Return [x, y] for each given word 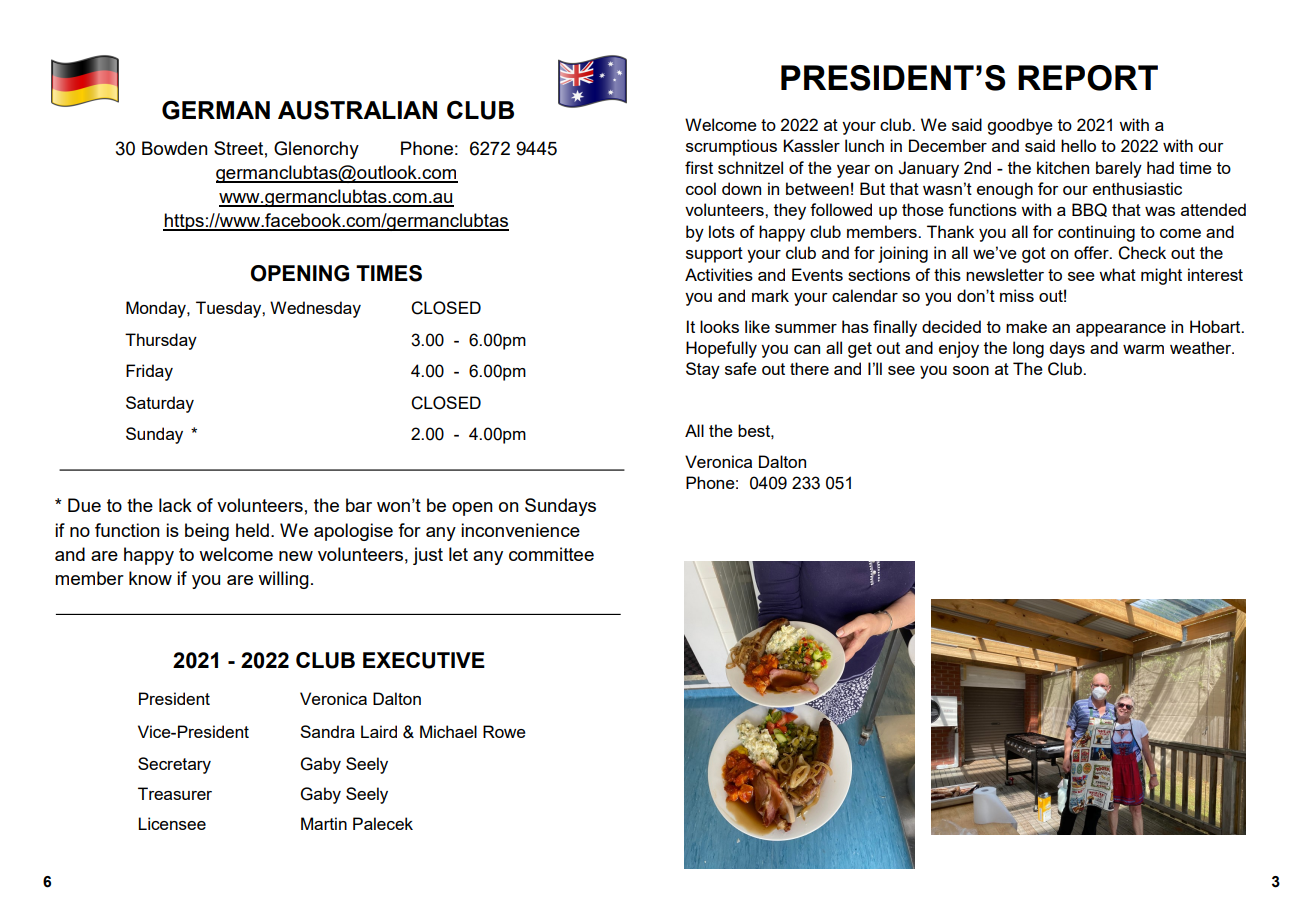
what [1117, 274]
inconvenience [520, 530]
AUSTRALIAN [357, 110]
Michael [448, 731]
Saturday [160, 404]
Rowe [504, 731]
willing [283, 580]
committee [551, 554]
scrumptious [731, 147]
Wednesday [315, 309]
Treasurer [175, 793]
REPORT [1088, 78]
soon [971, 370]
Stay [703, 370]
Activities [719, 274]
